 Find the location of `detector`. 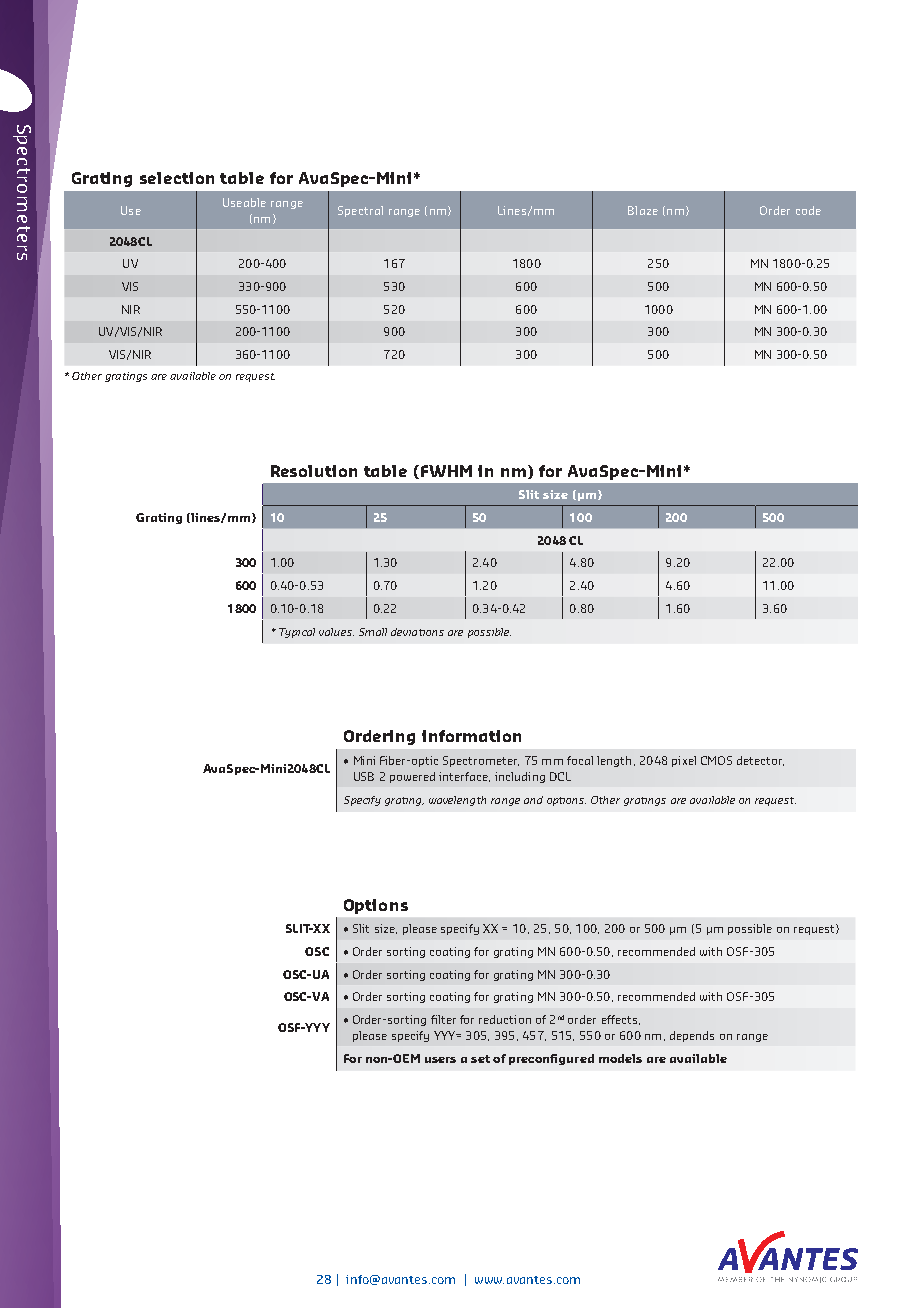

detector is located at coordinates (760, 761).
